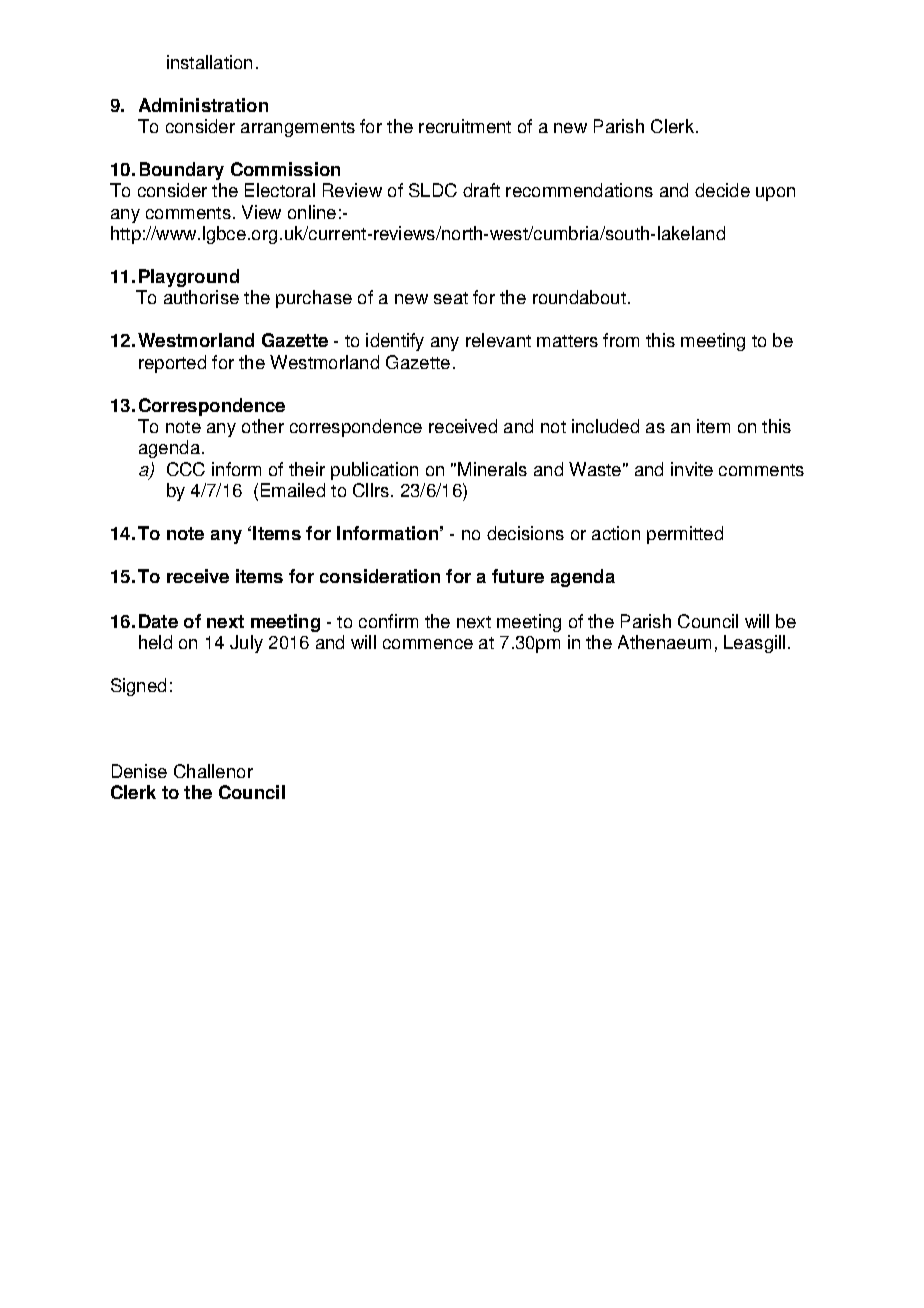 This page has width=924, height=1308. Describe the element at coordinates (428, 644) in the page. I see `commence` at that location.
